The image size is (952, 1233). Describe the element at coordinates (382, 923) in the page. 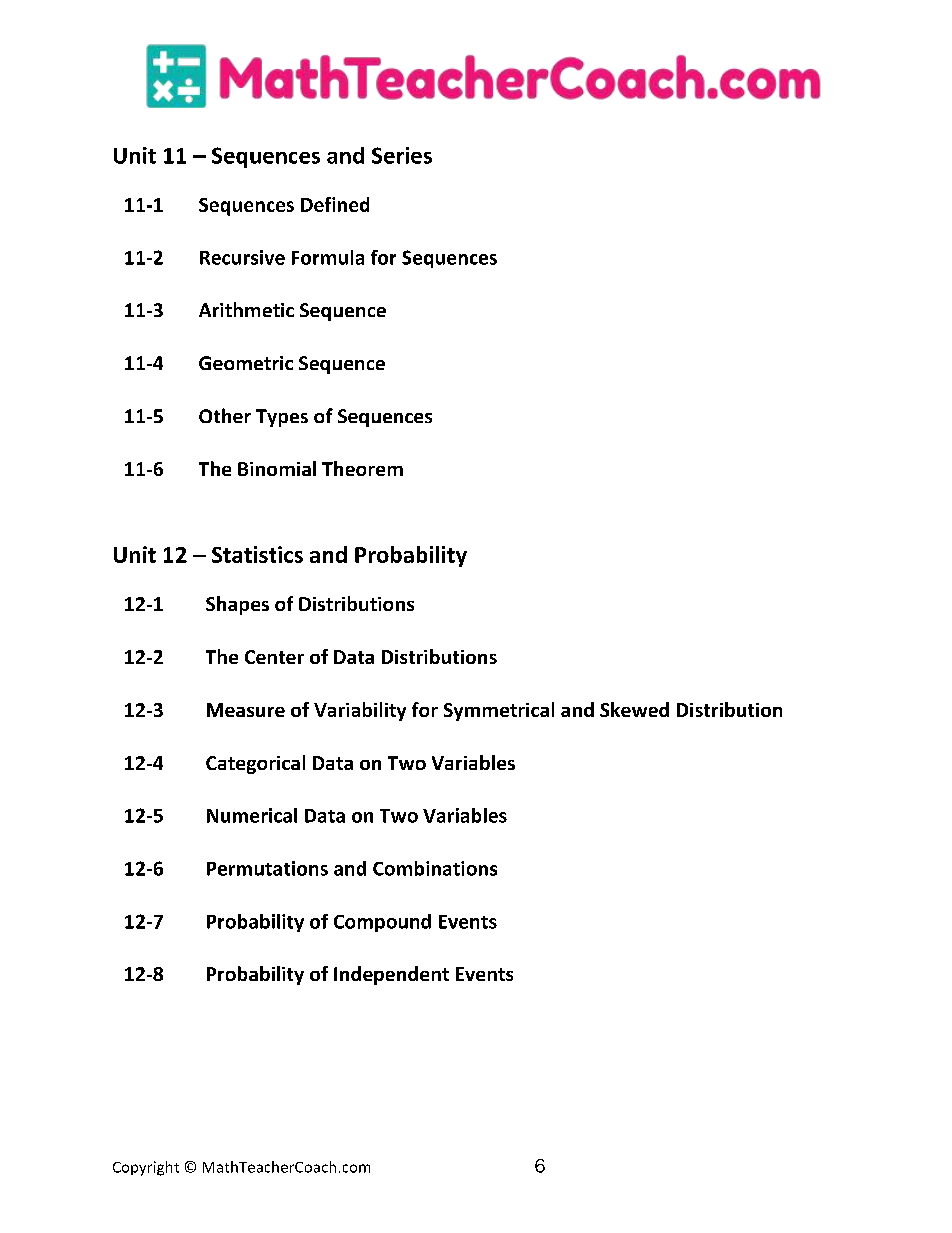

I see `Compound` at that location.
